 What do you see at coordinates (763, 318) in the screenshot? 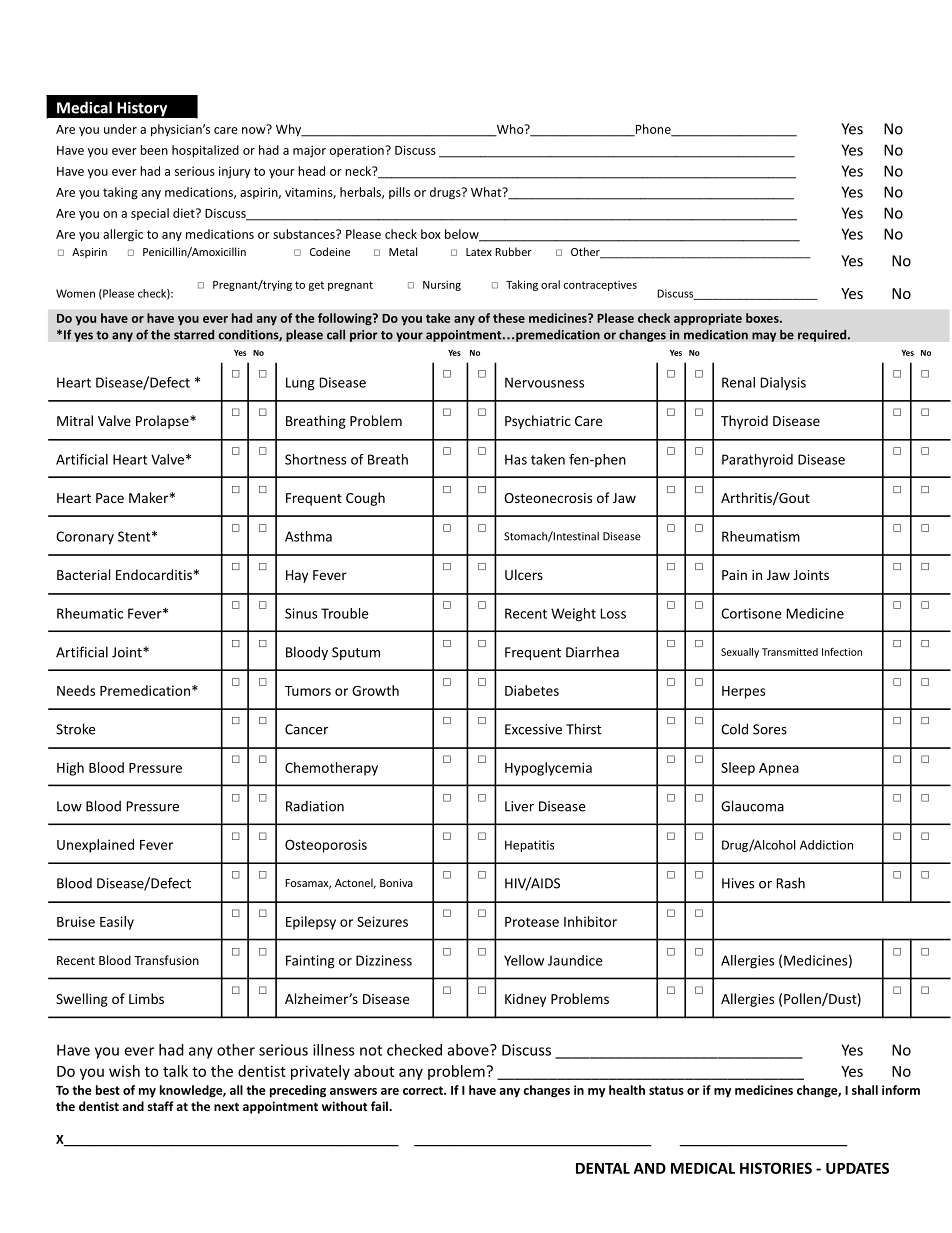
I see `boxes` at bounding box center [763, 318].
